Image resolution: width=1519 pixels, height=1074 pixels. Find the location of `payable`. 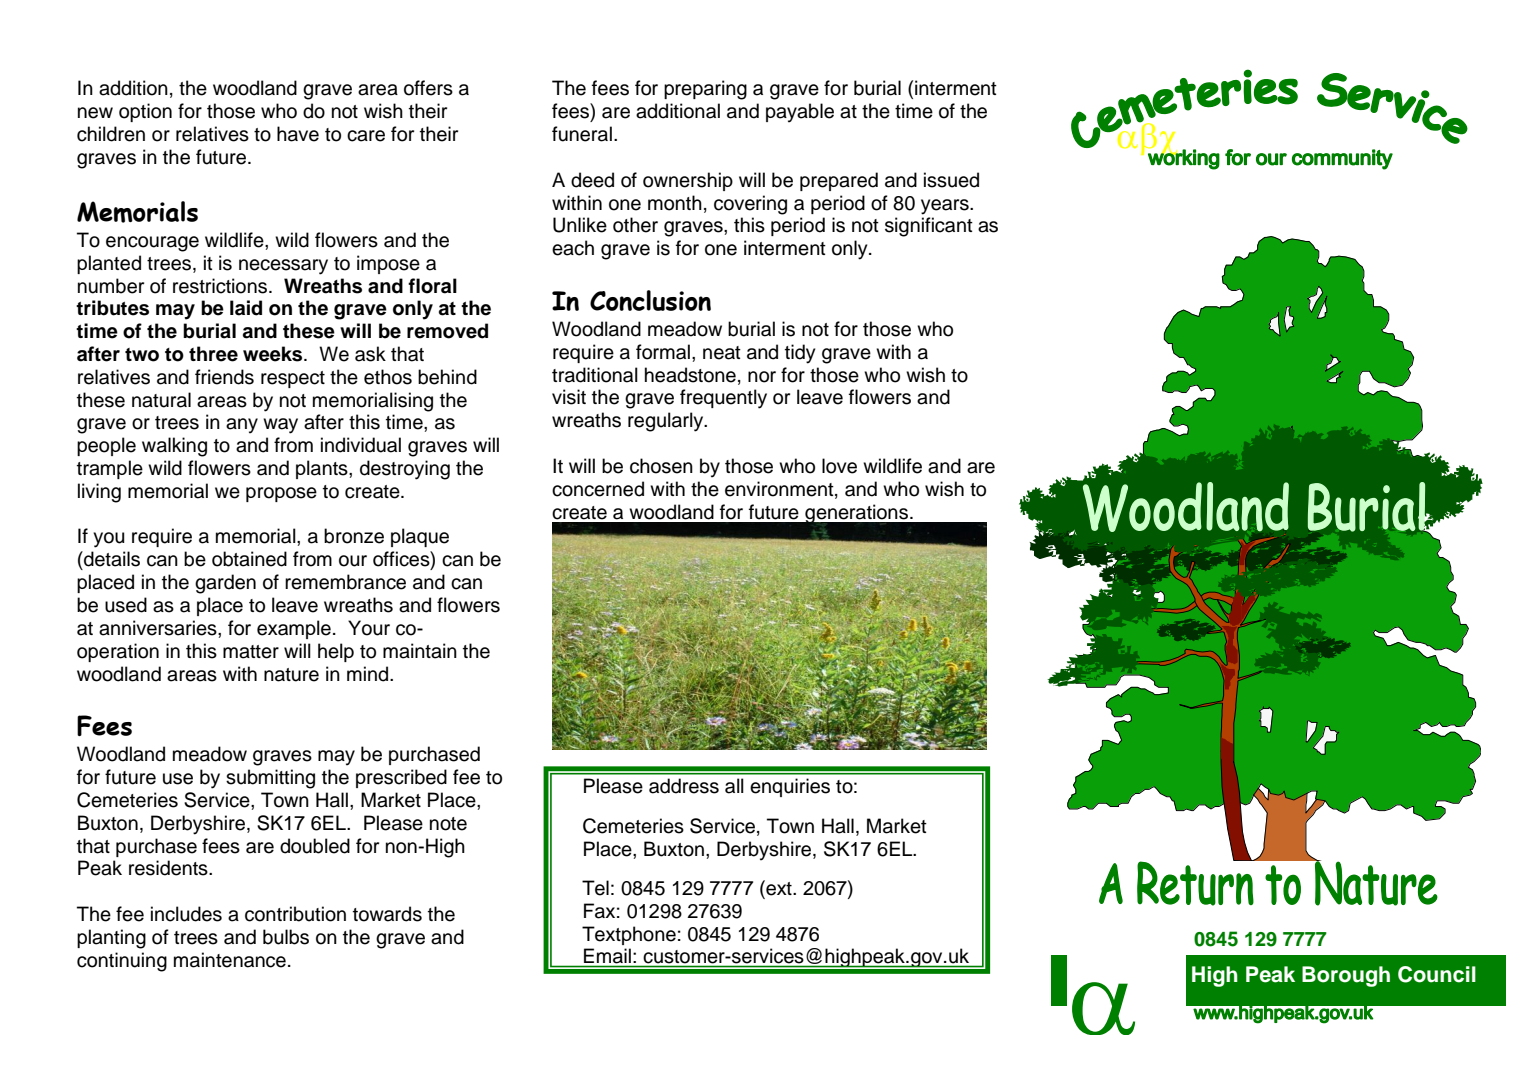

payable is located at coordinates (800, 113).
